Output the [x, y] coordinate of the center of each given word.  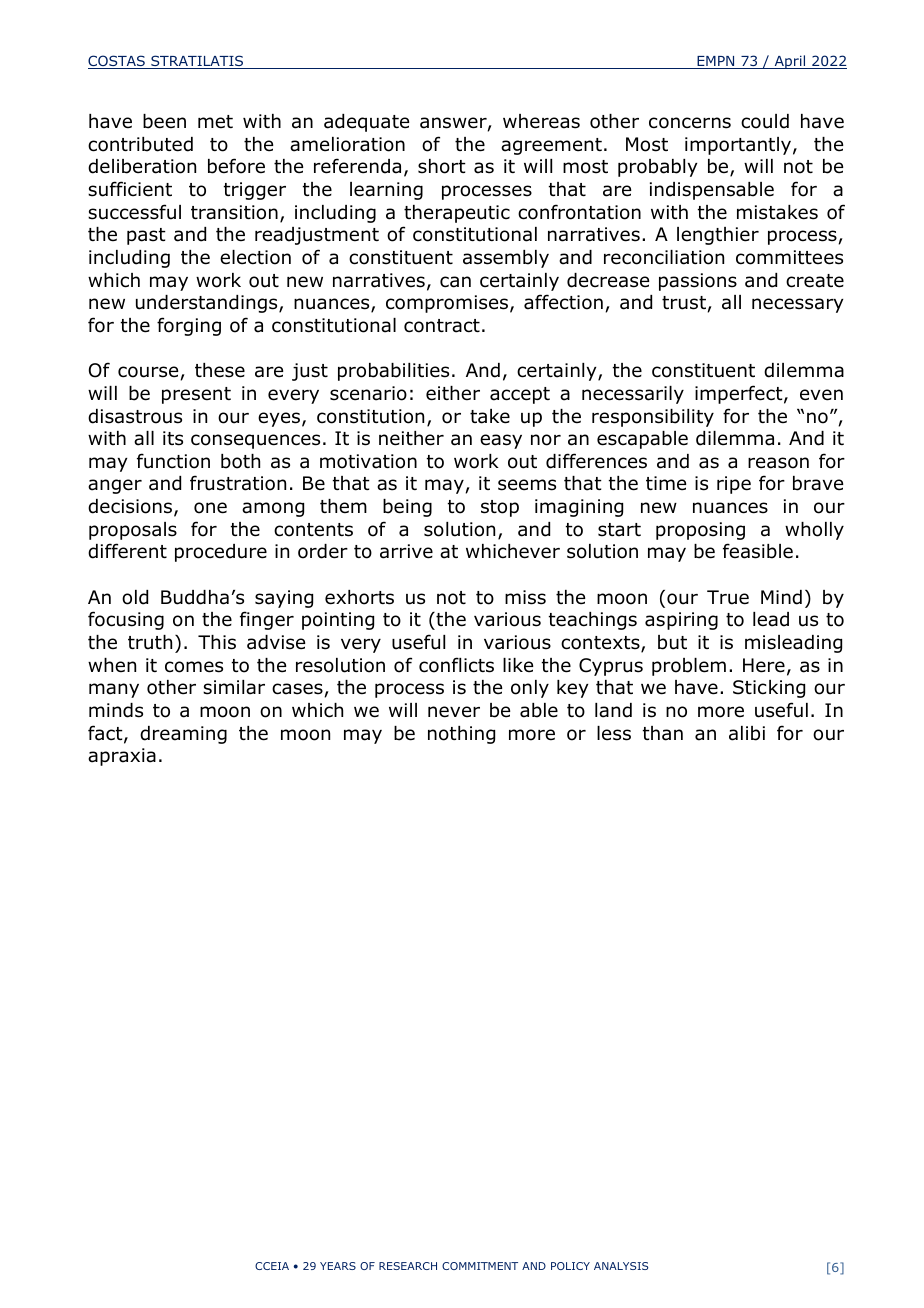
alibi [747, 733]
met [215, 122]
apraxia [122, 757]
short [442, 166]
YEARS [338, 1266]
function [173, 461]
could [765, 121]
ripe [734, 485]
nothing [461, 735]
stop [500, 508]
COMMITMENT [480, 1266]
